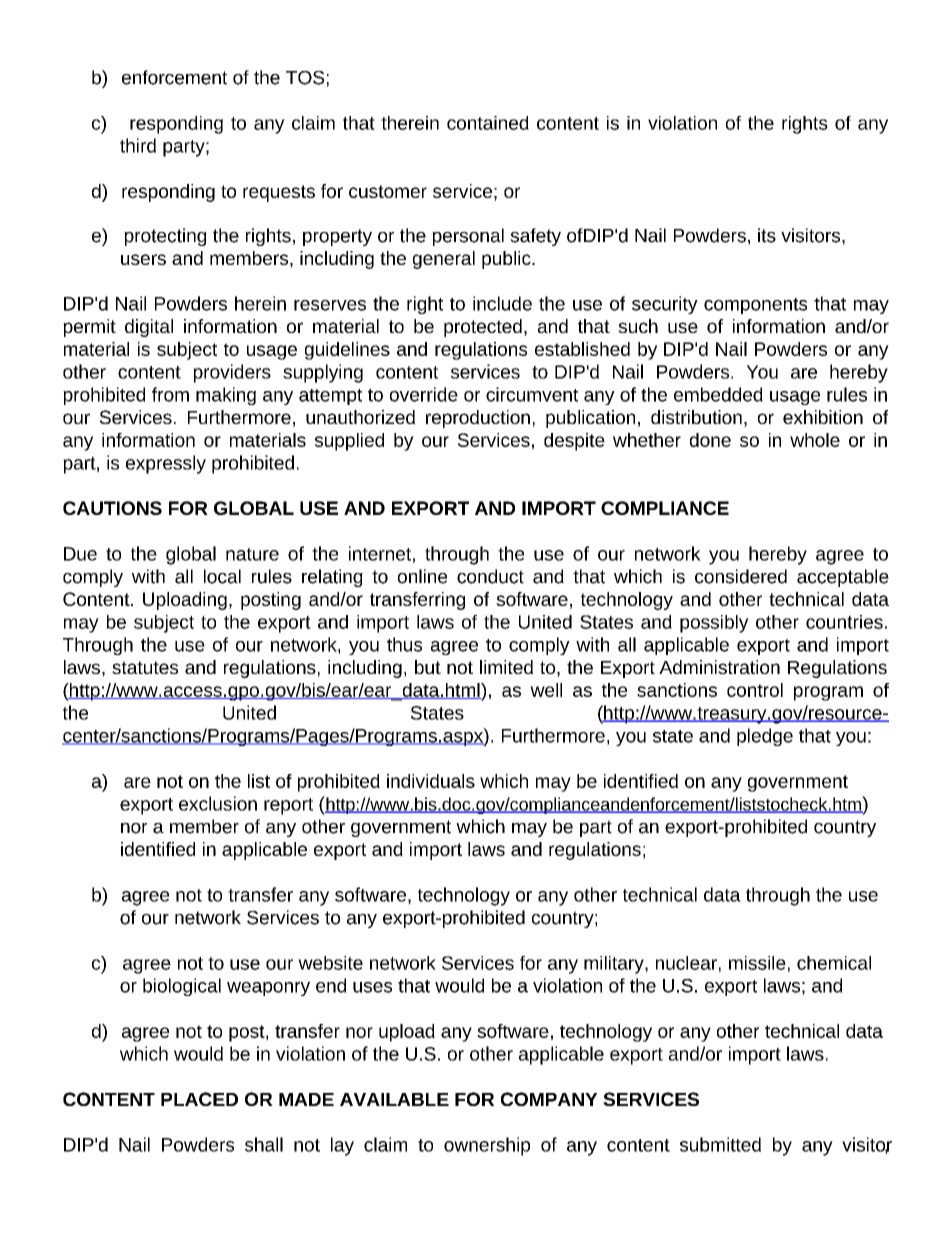 The height and width of the image is (1233, 952). I want to click on expressly, so click(166, 464).
